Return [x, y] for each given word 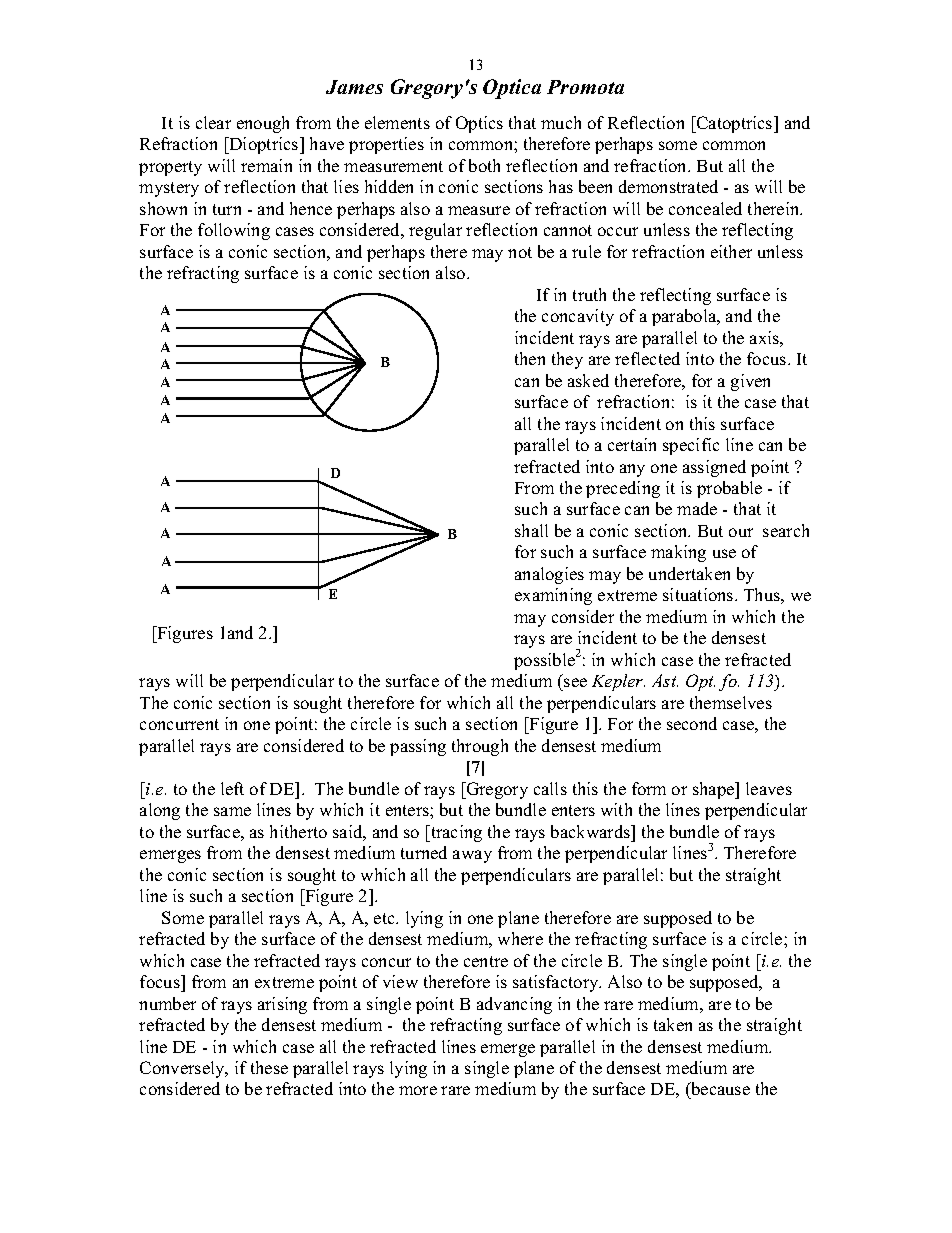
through [480, 747]
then [530, 358]
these [269, 1067]
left [232, 788]
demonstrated [668, 186]
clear [213, 122]
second [692, 723]
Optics [479, 124]
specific [691, 446]
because [719, 1090]
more [418, 1090]
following [234, 231]
